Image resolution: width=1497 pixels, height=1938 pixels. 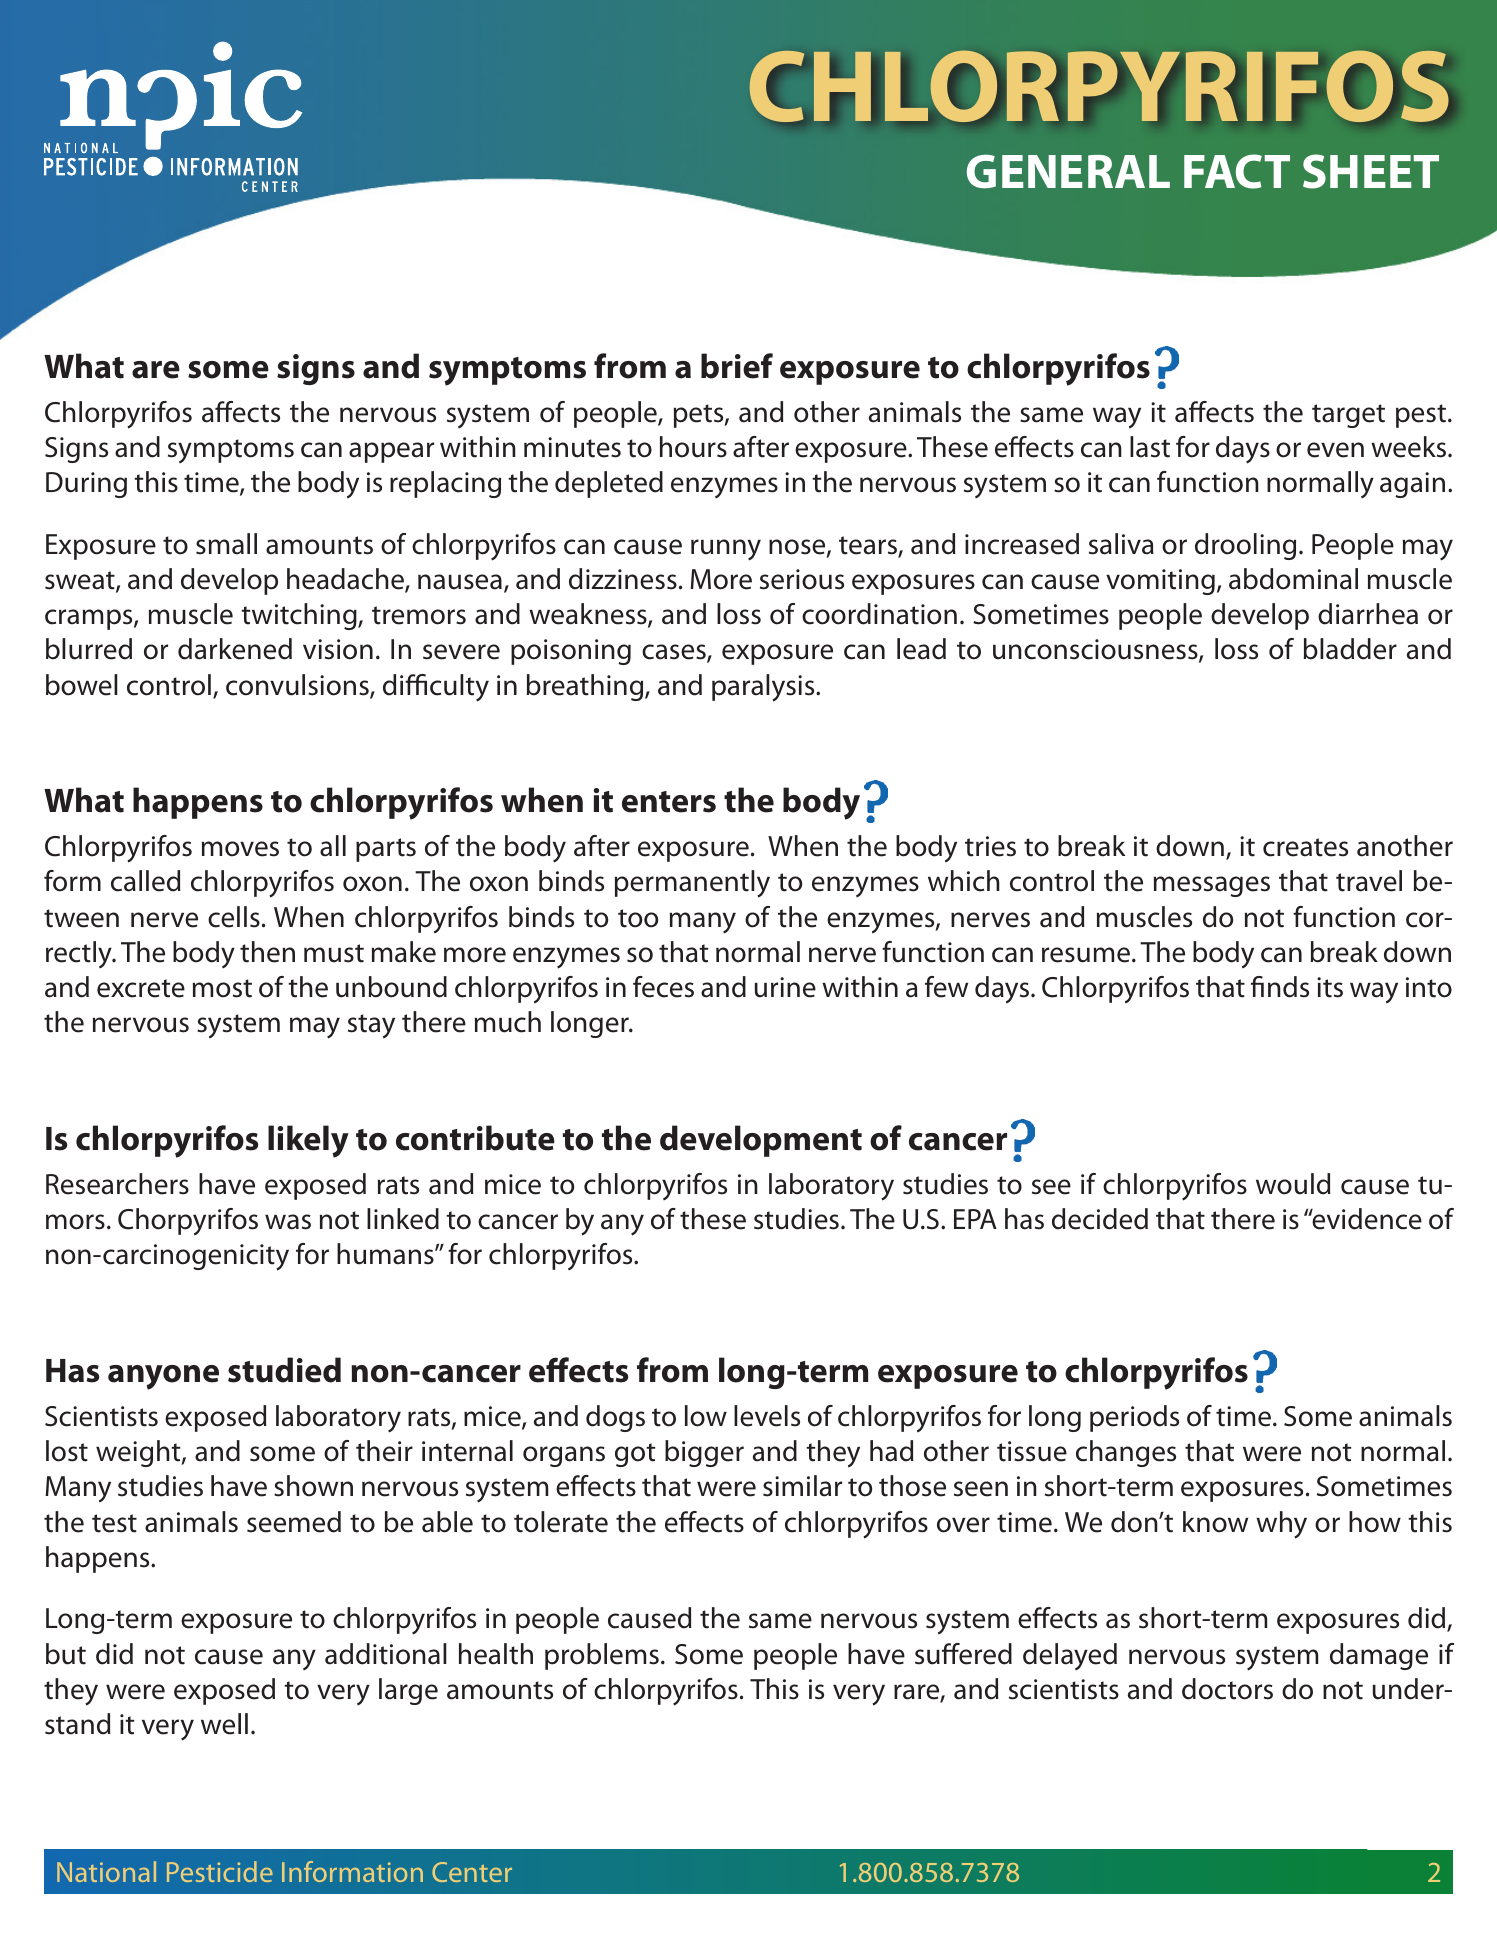 What do you see at coordinates (737, 366) in the screenshot?
I see `brief` at bounding box center [737, 366].
